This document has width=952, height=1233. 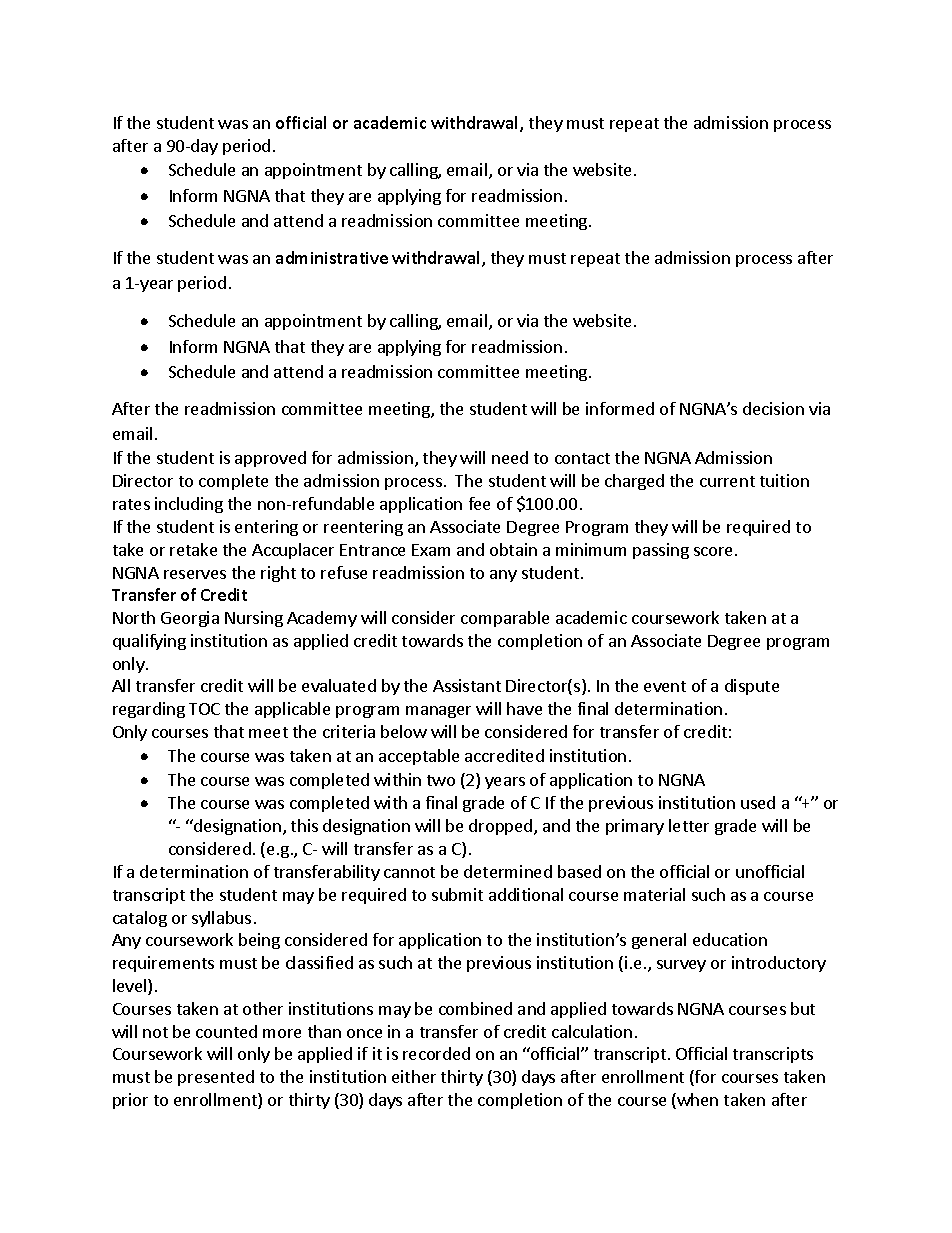 What do you see at coordinates (727, 481) in the document?
I see `current` at bounding box center [727, 481].
